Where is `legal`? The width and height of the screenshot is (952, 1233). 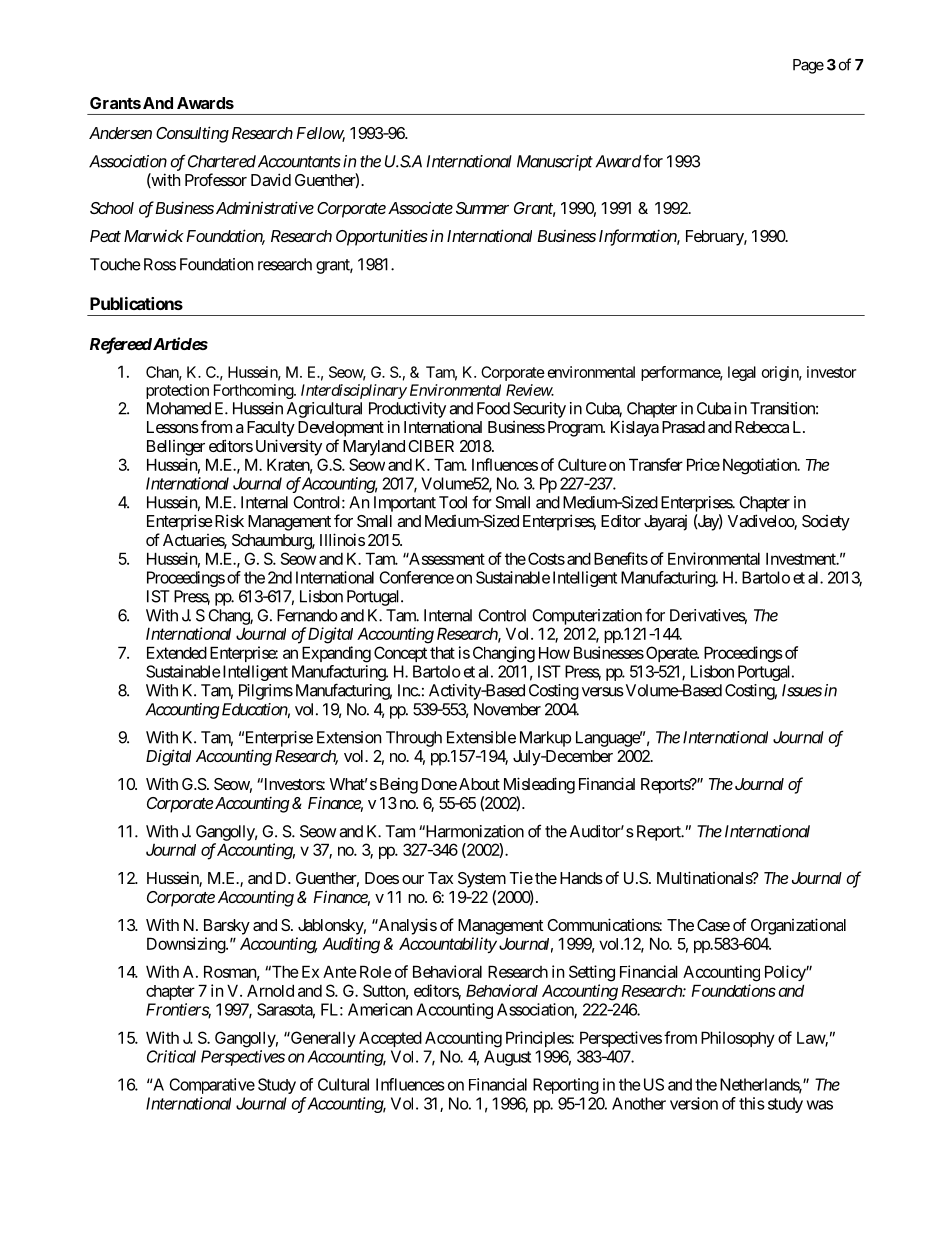 legal is located at coordinates (742, 373).
